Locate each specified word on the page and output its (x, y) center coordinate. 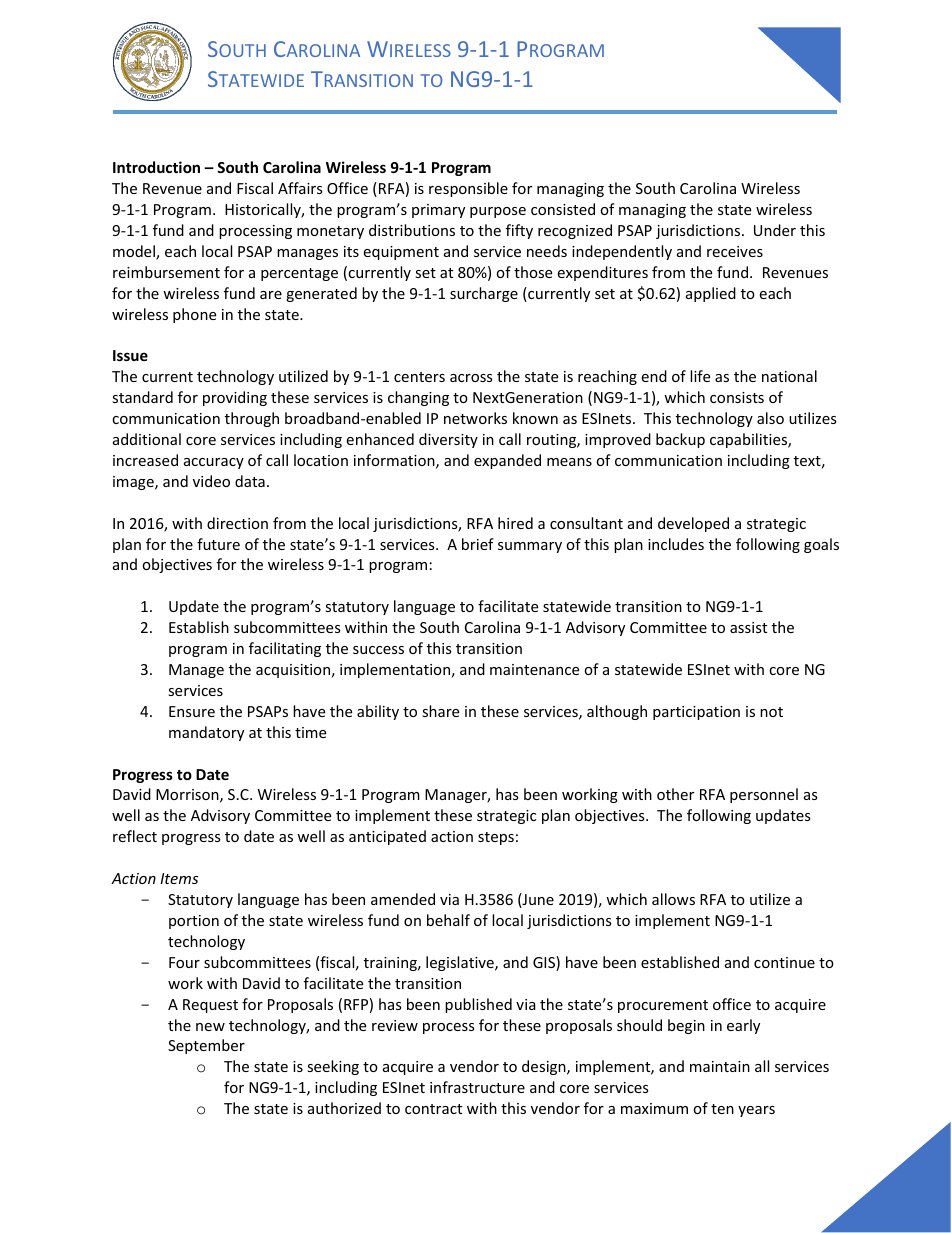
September (206, 1046)
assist (748, 627)
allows (673, 899)
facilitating (285, 649)
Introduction (156, 167)
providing (235, 398)
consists (737, 397)
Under (775, 230)
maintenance (534, 669)
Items (179, 878)
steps (496, 838)
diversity (448, 440)
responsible (468, 189)
